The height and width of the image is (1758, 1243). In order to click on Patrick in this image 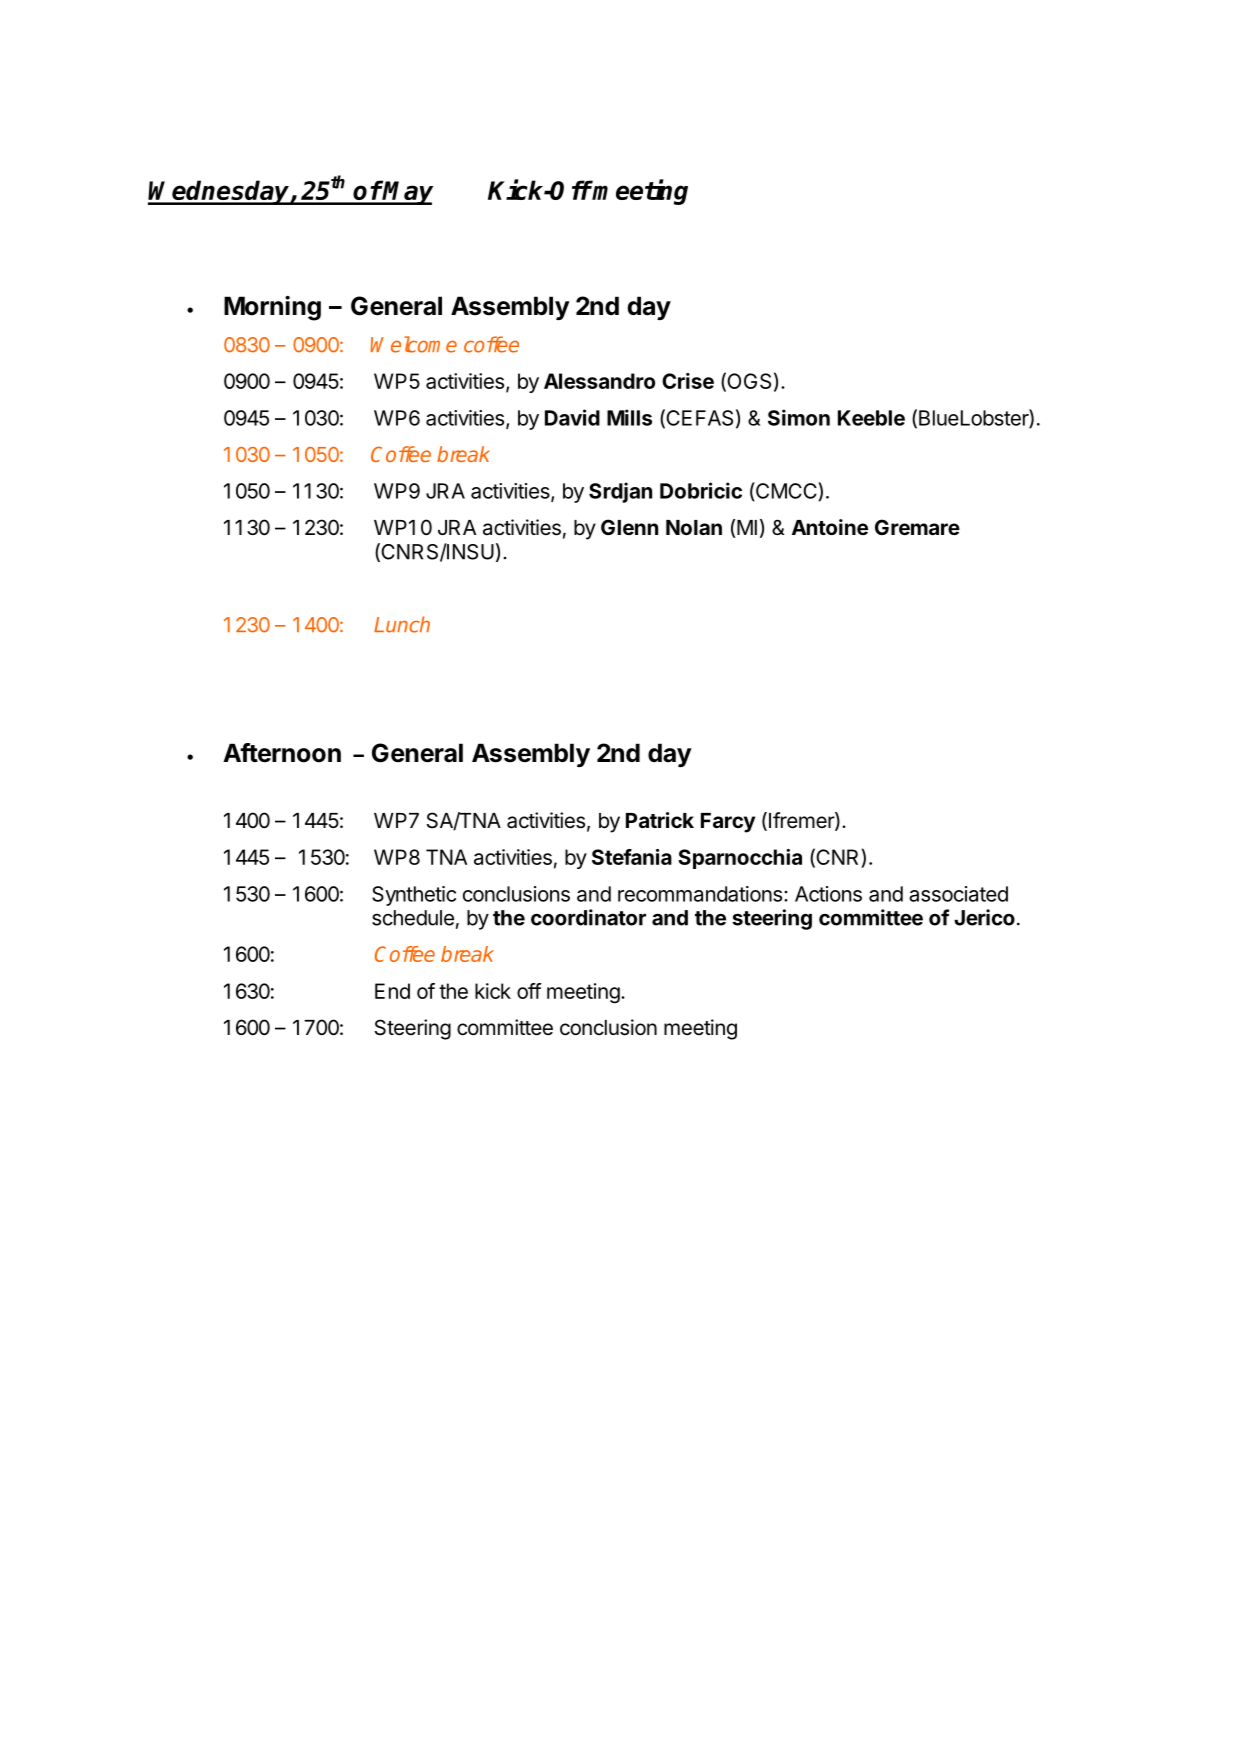, I will do `click(660, 820)`.
